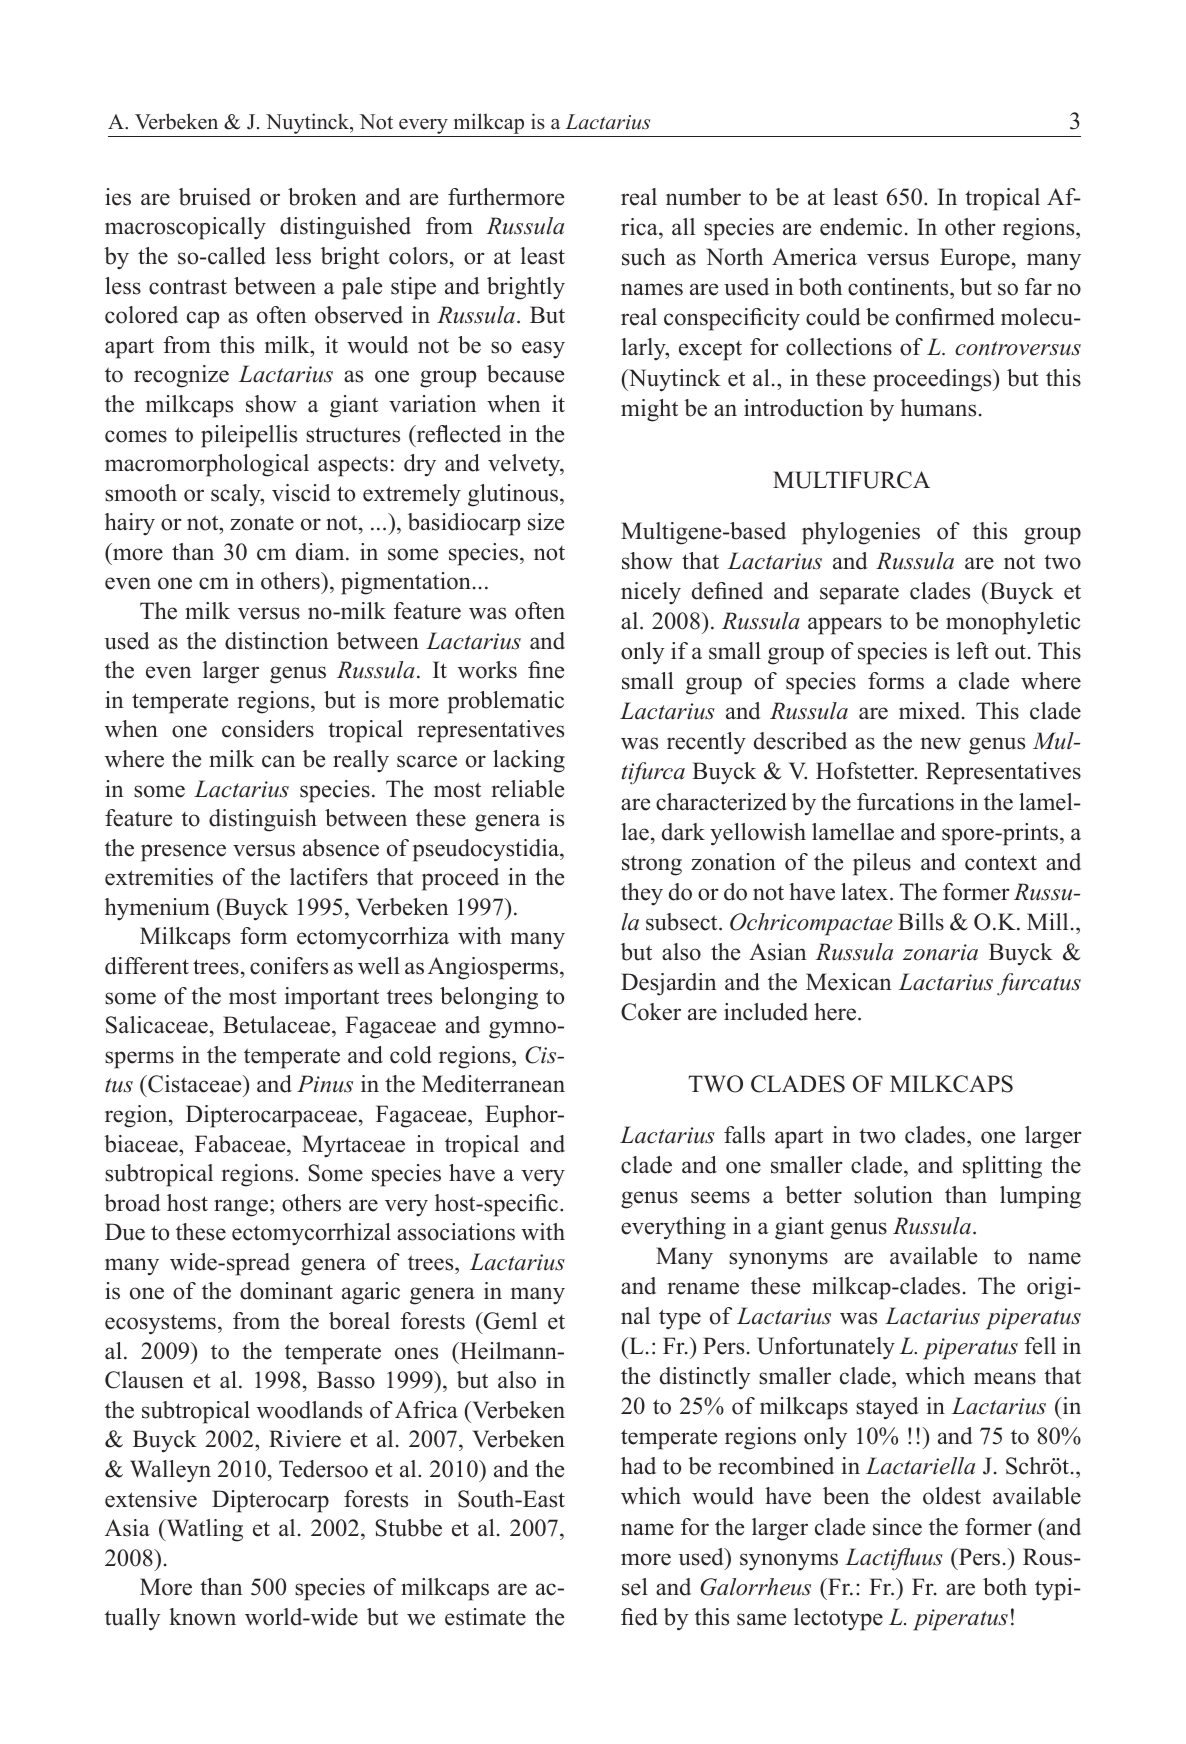 The width and height of the screenshot is (1186, 1744). I want to click on such, so click(644, 257).
